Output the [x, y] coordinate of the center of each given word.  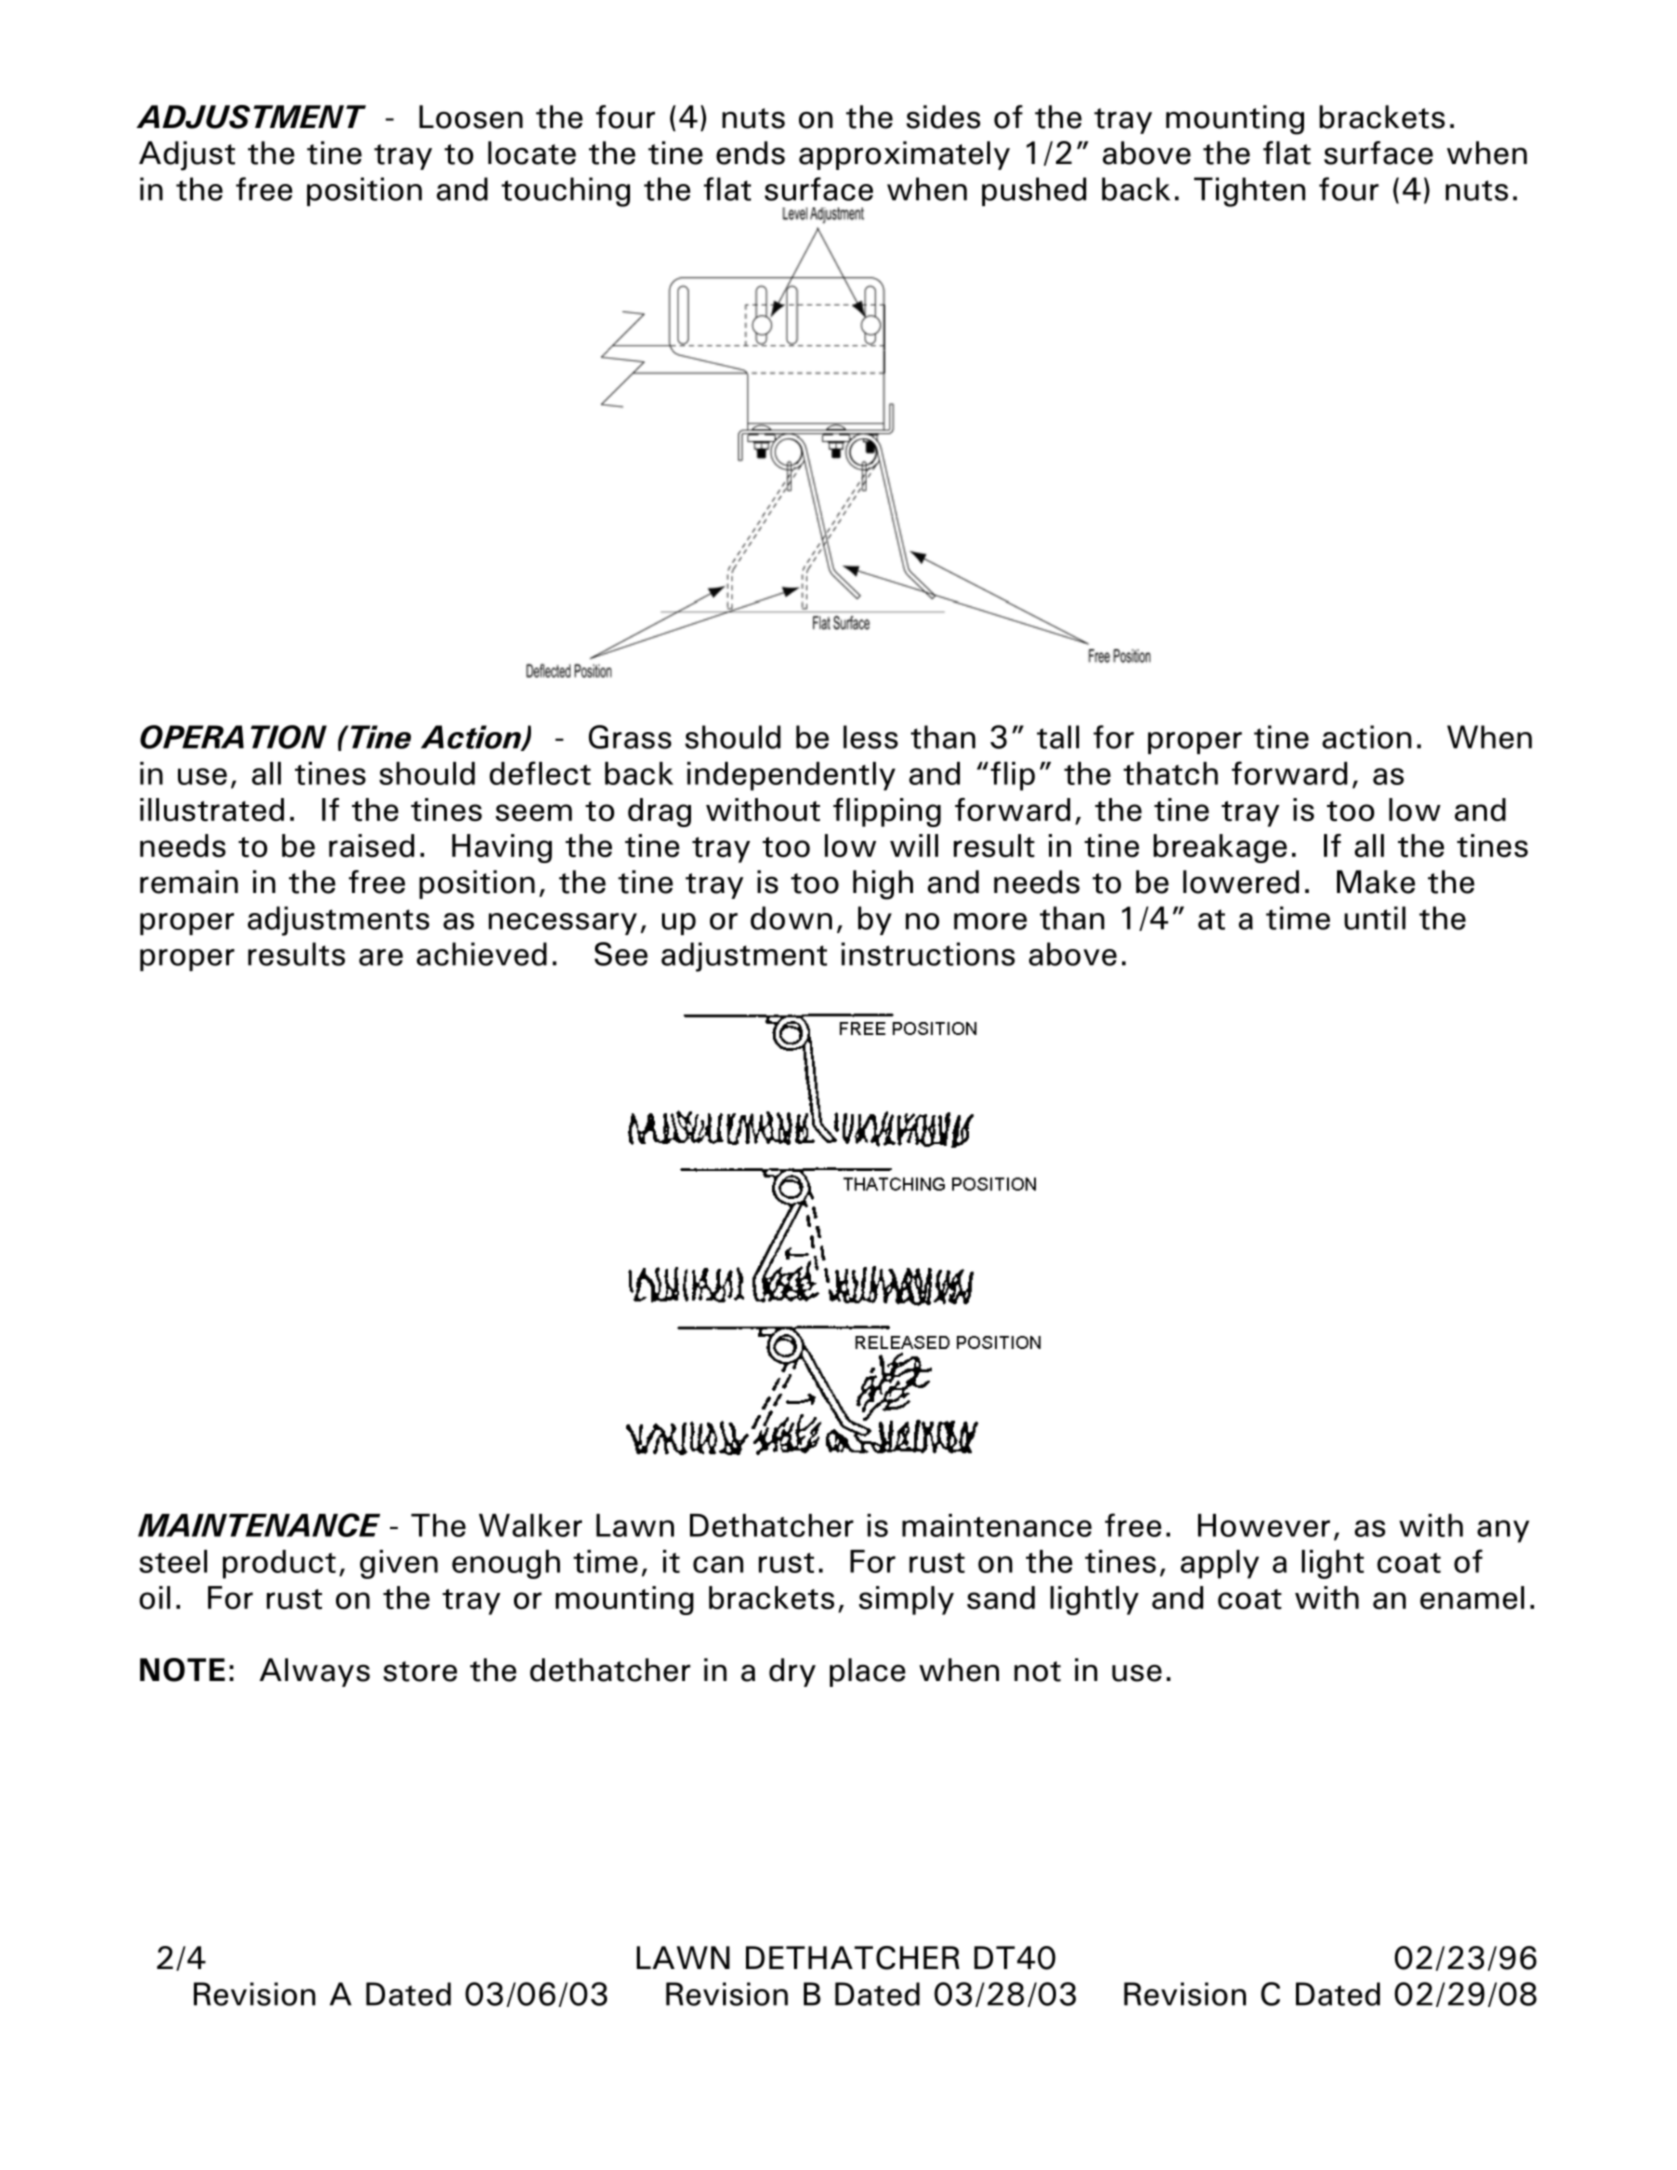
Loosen [471, 117]
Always [314, 1672]
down [791, 918]
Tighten [1249, 192]
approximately [904, 155]
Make [1376, 882]
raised [371, 845]
